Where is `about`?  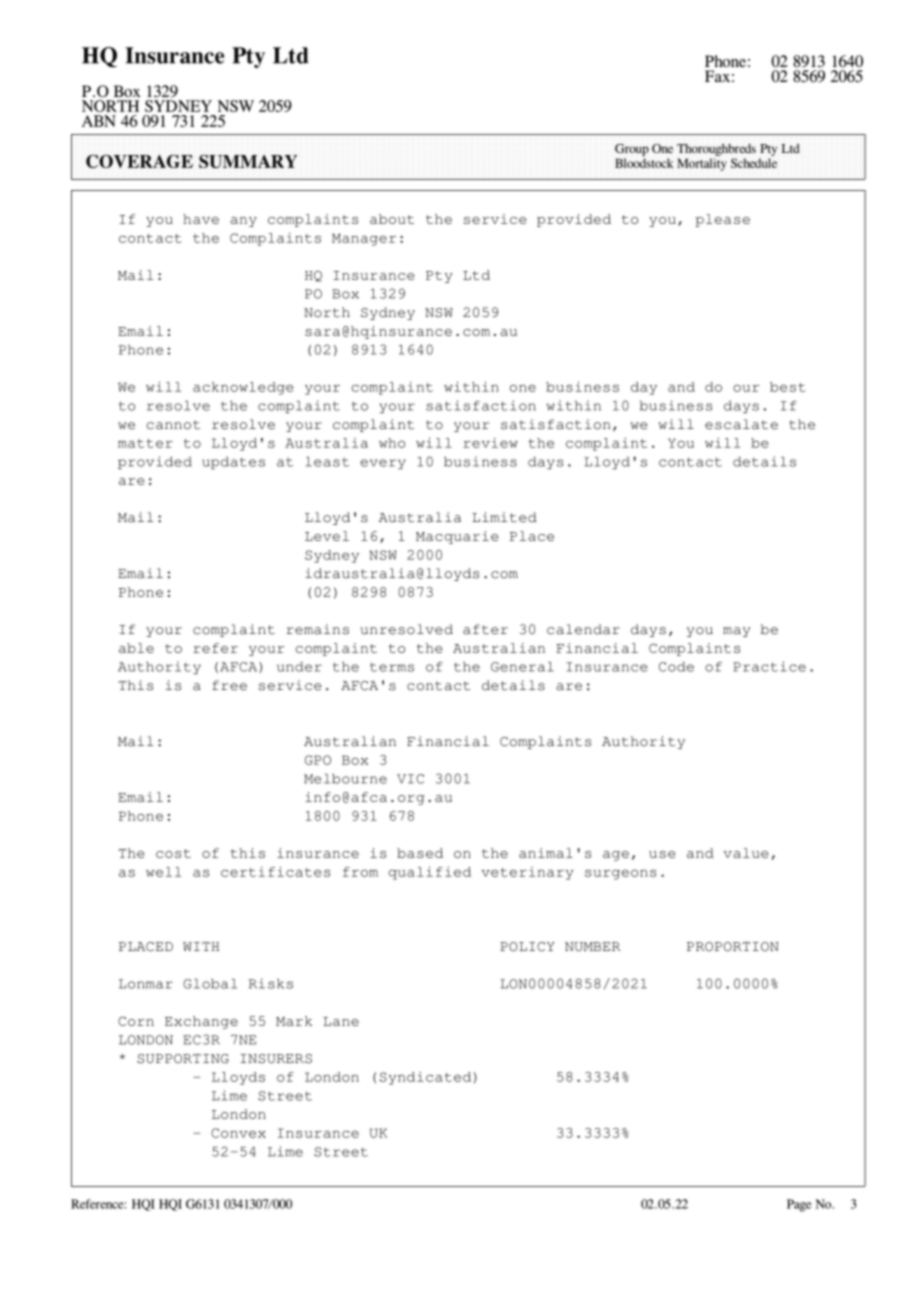 about is located at coordinates (392, 219).
